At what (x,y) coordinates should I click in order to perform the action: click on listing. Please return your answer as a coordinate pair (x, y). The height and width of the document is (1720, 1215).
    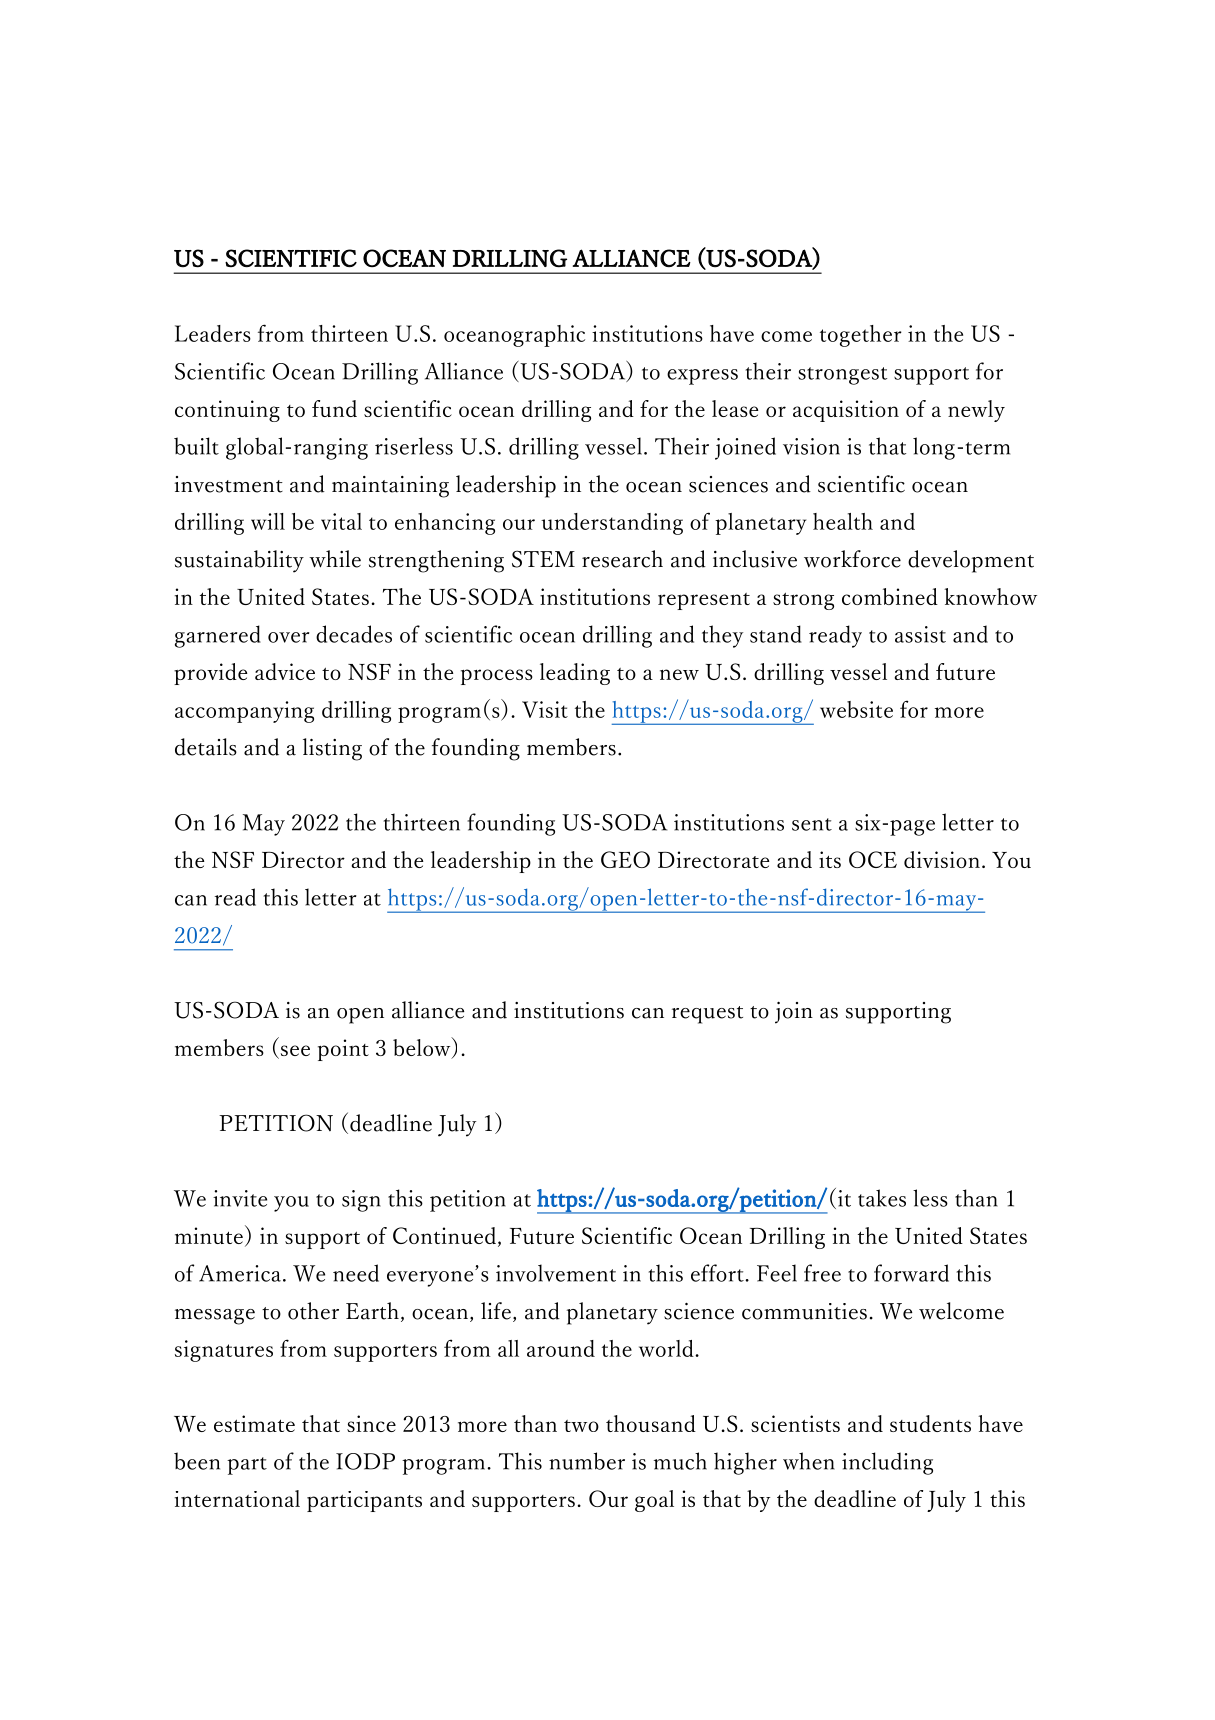
    Looking at the image, I should click on (332, 749).
